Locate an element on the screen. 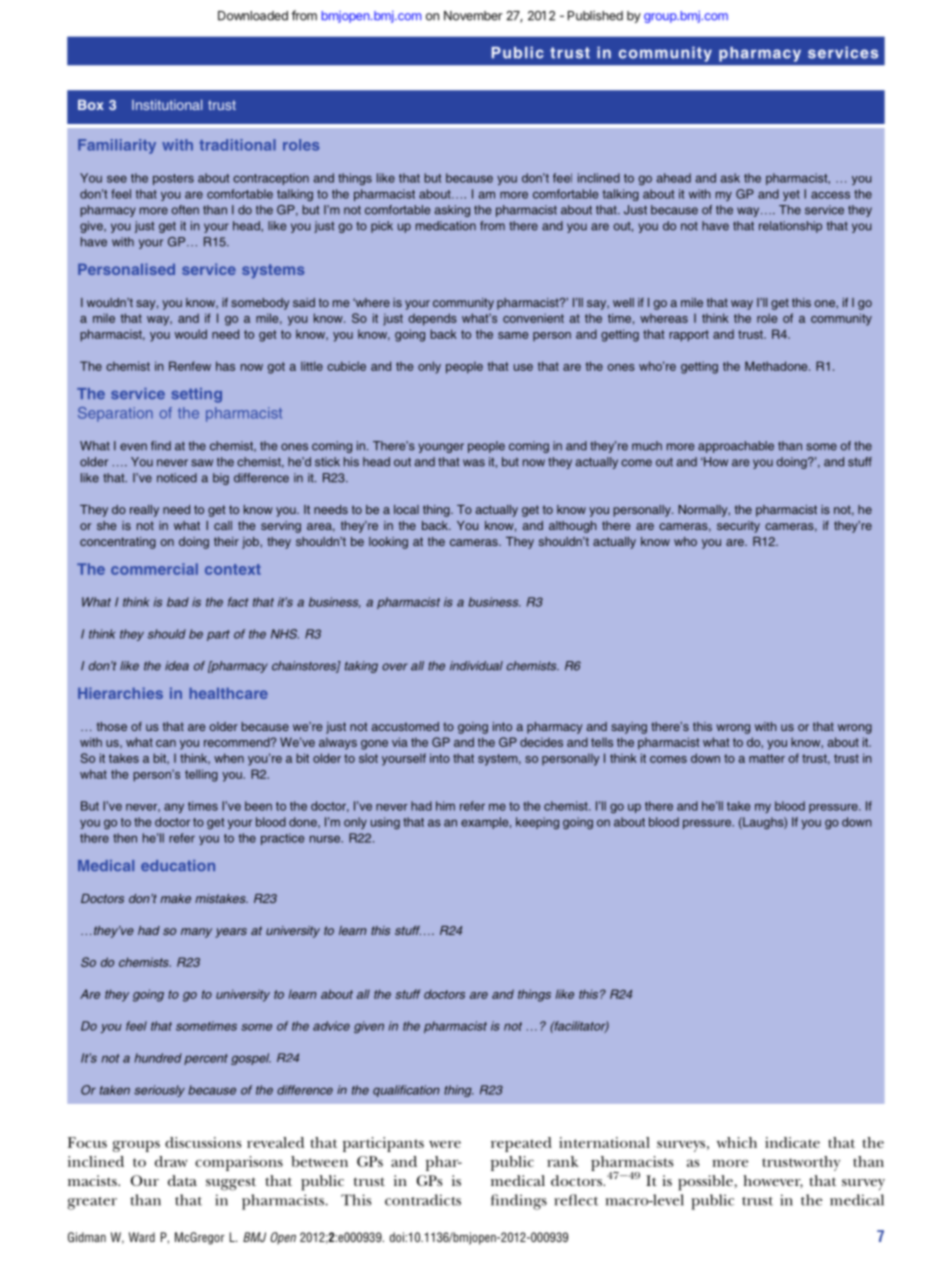  contradicts is located at coordinates (423, 1200).
